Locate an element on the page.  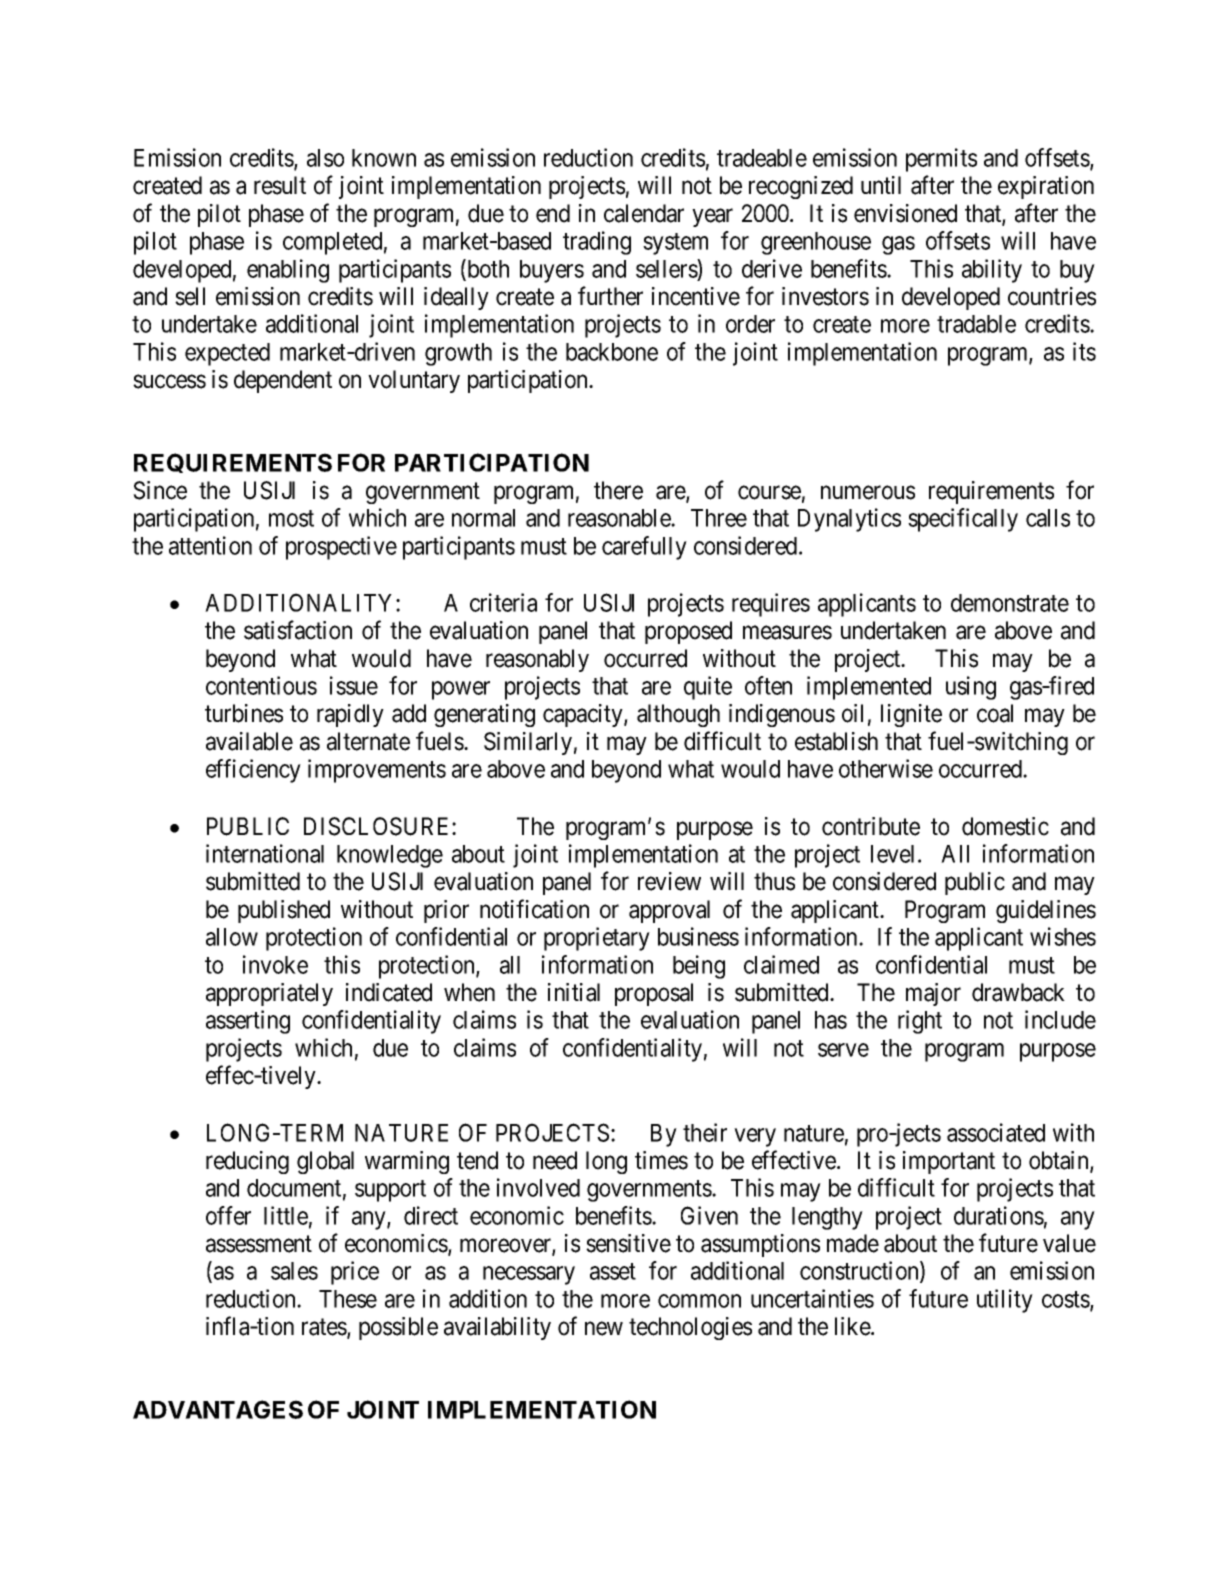
result is located at coordinates (280, 185).
